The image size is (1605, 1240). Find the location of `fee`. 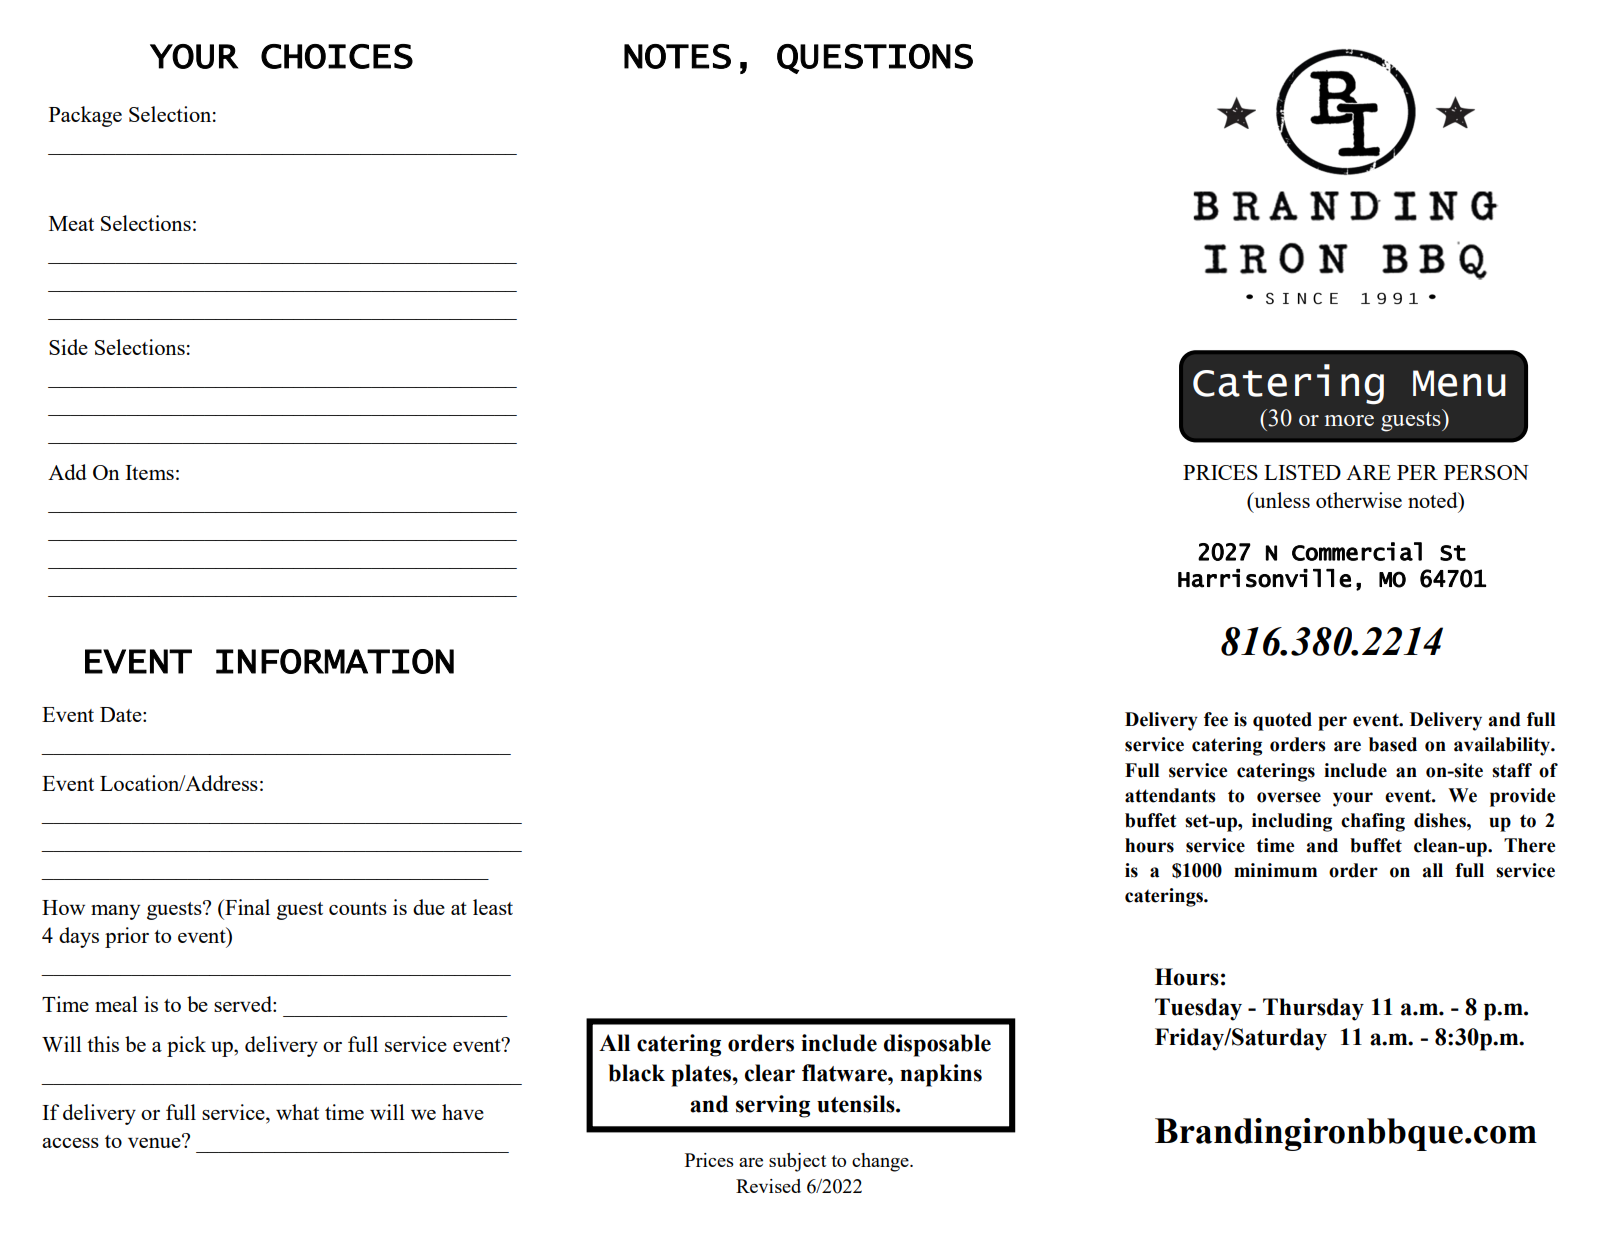

fee is located at coordinates (1216, 719).
